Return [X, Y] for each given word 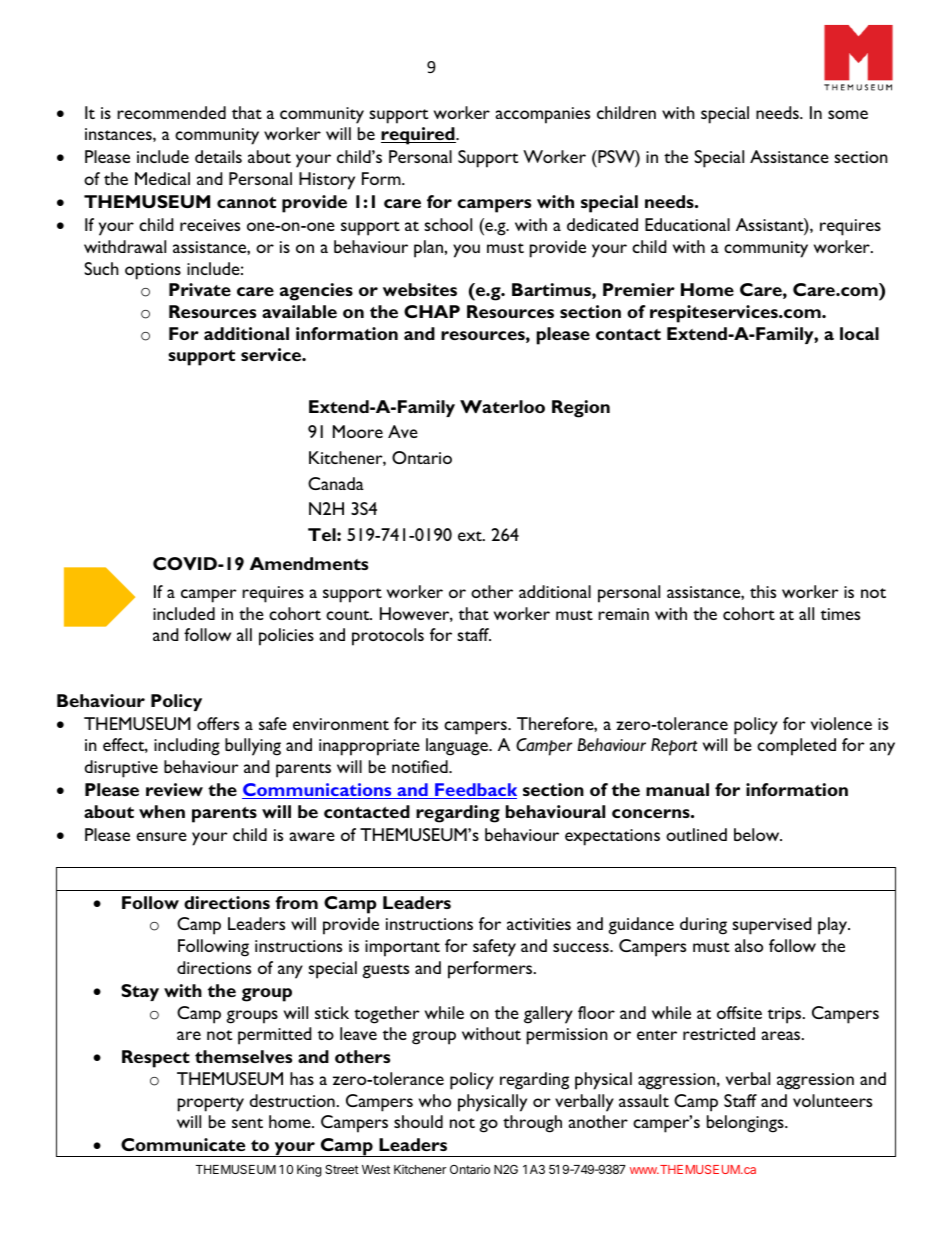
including [187, 747]
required [419, 136]
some [848, 114]
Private [200, 289]
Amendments [309, 563]
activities [539, 924]
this [763, 591]
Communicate [183, 1144]
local [859, 333]
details [218, 156]
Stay [140, 992]
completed [796, 747]
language [458, 747]
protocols [388, 637]
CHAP [432, 311]
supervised [771, 926]
